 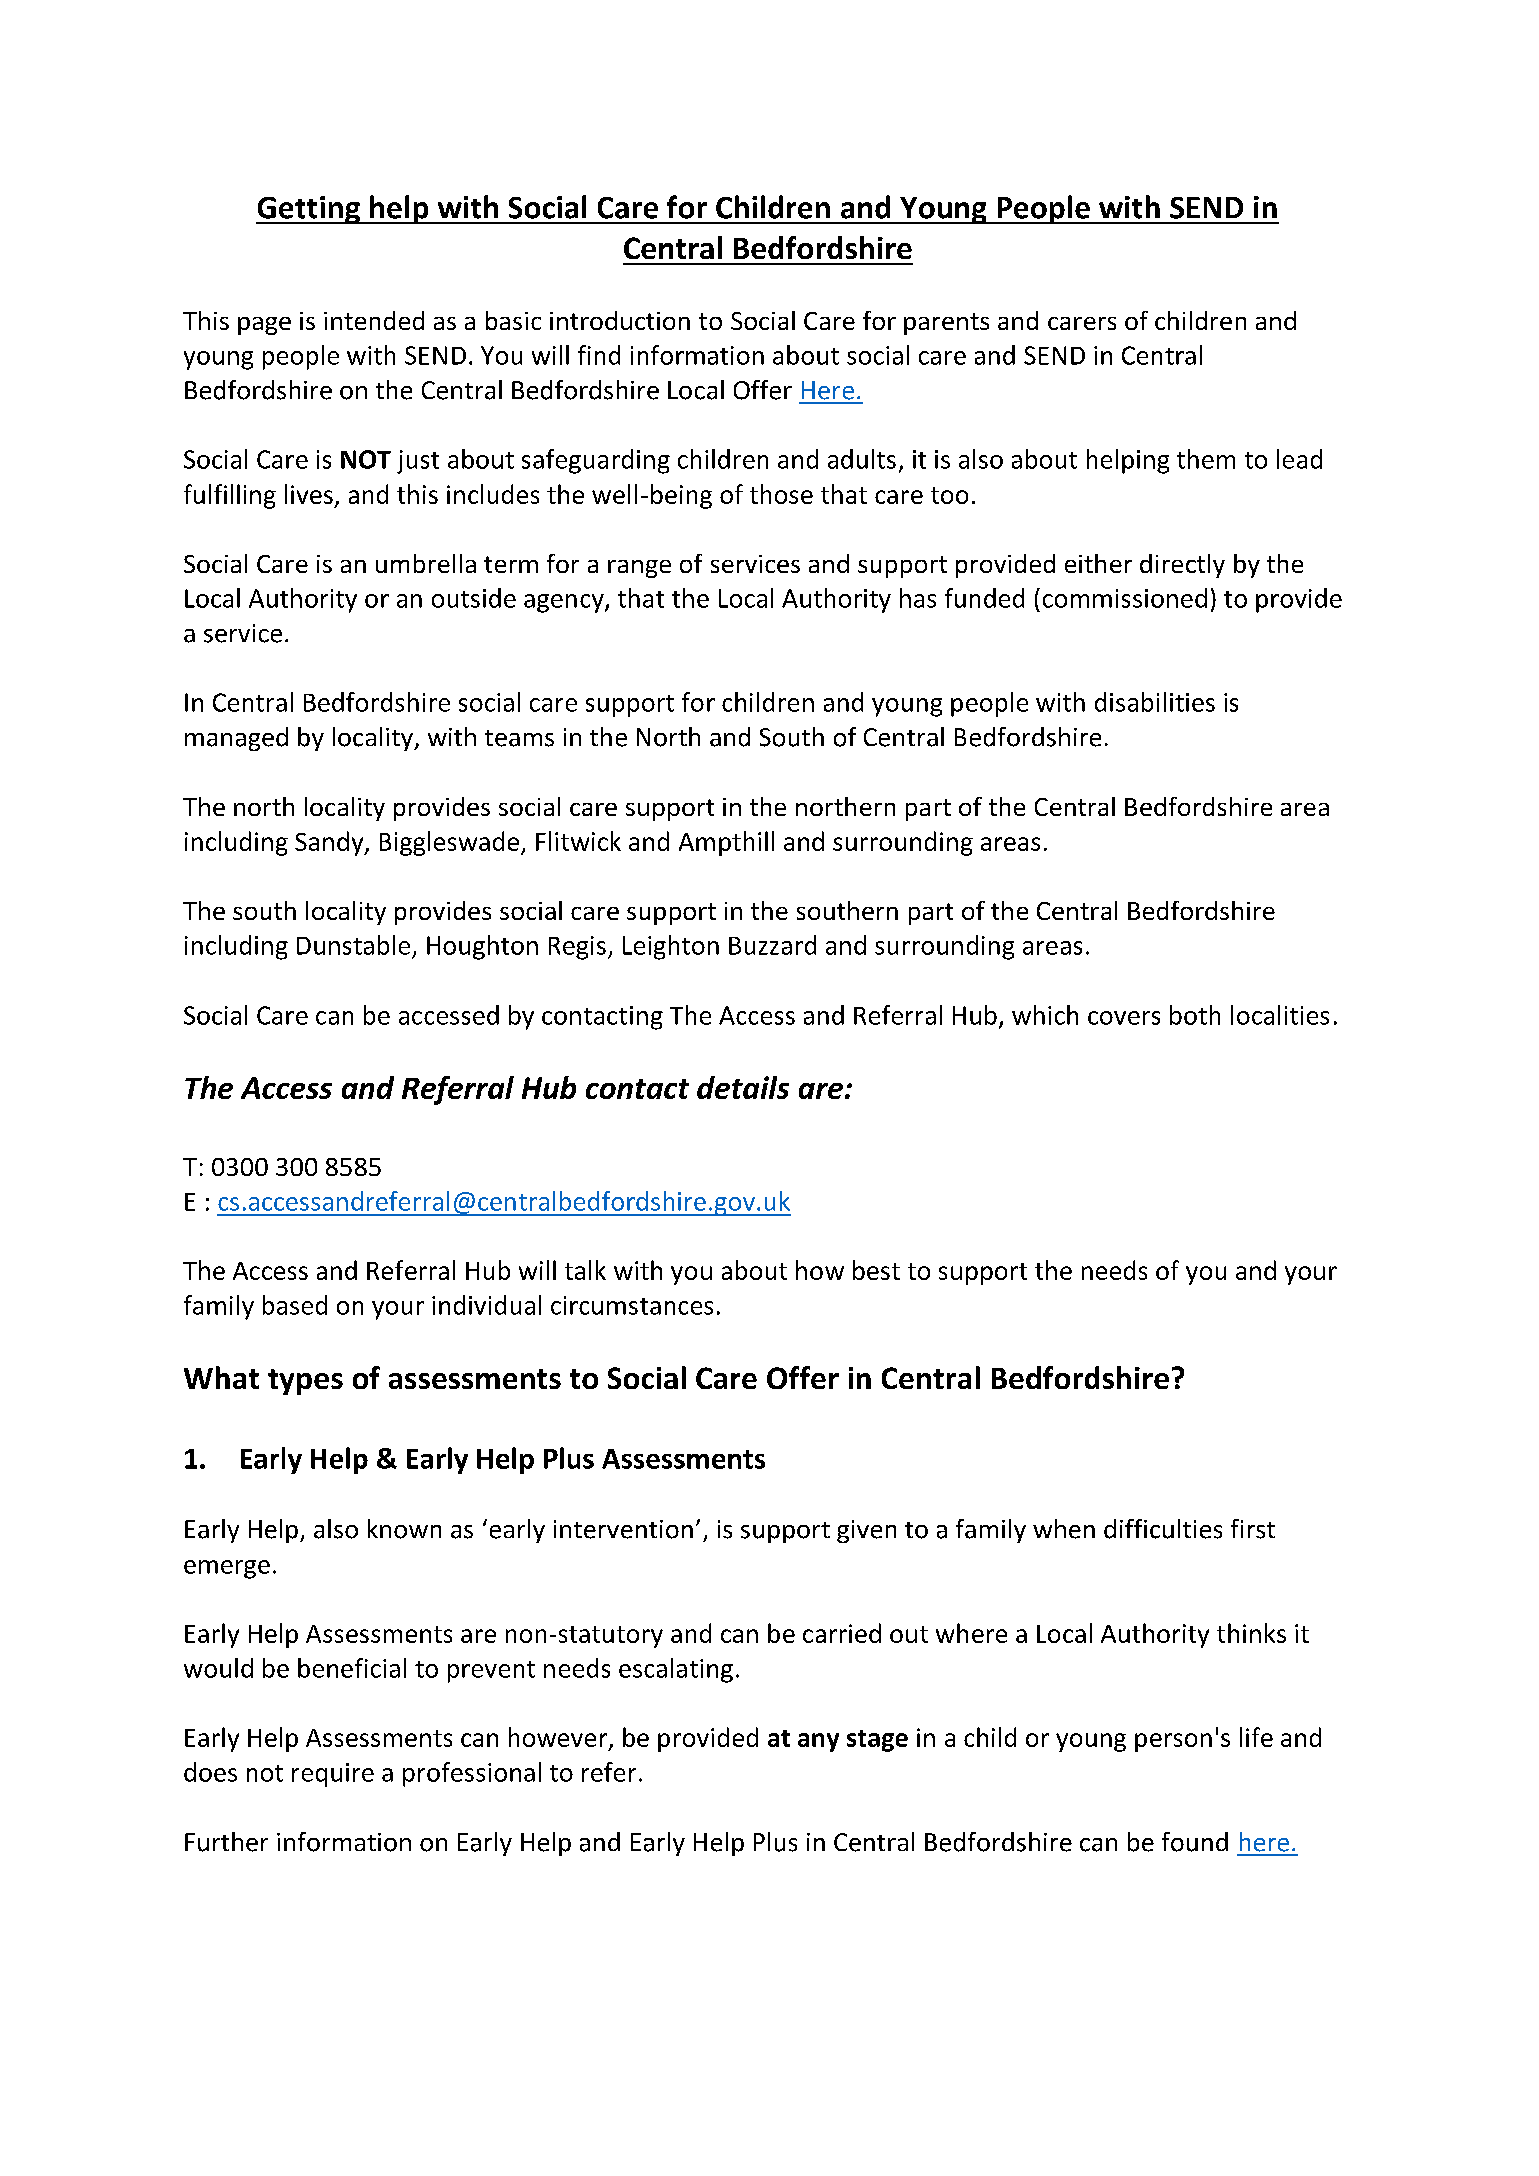 I want to click on difficulties, so click(x=1163, y=1529).
